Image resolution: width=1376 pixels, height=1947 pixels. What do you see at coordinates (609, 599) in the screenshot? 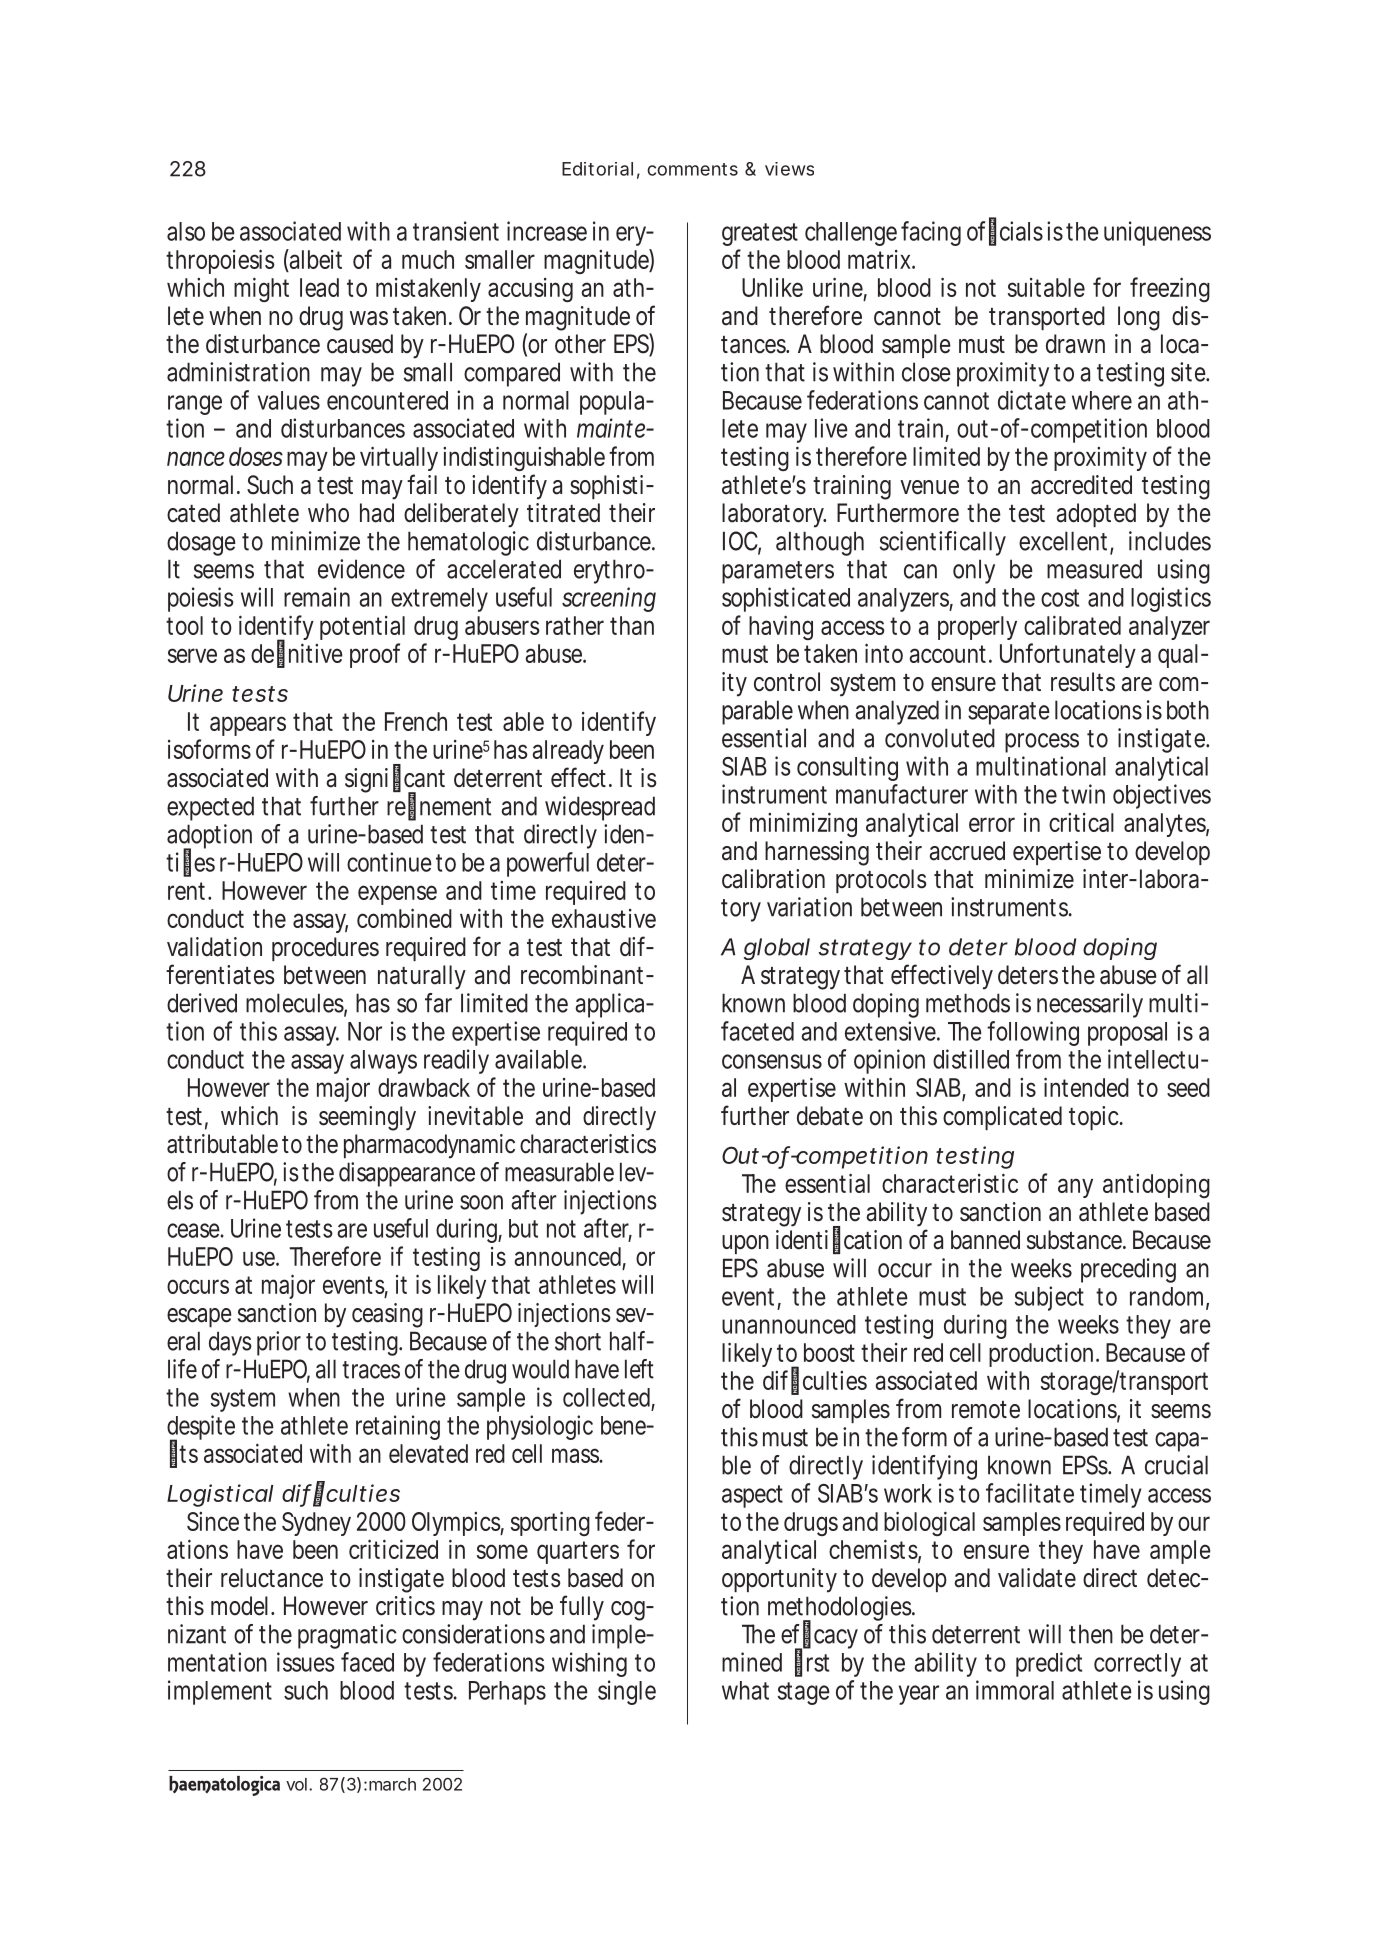
I see `screening` at bounding box center [609, 599].
